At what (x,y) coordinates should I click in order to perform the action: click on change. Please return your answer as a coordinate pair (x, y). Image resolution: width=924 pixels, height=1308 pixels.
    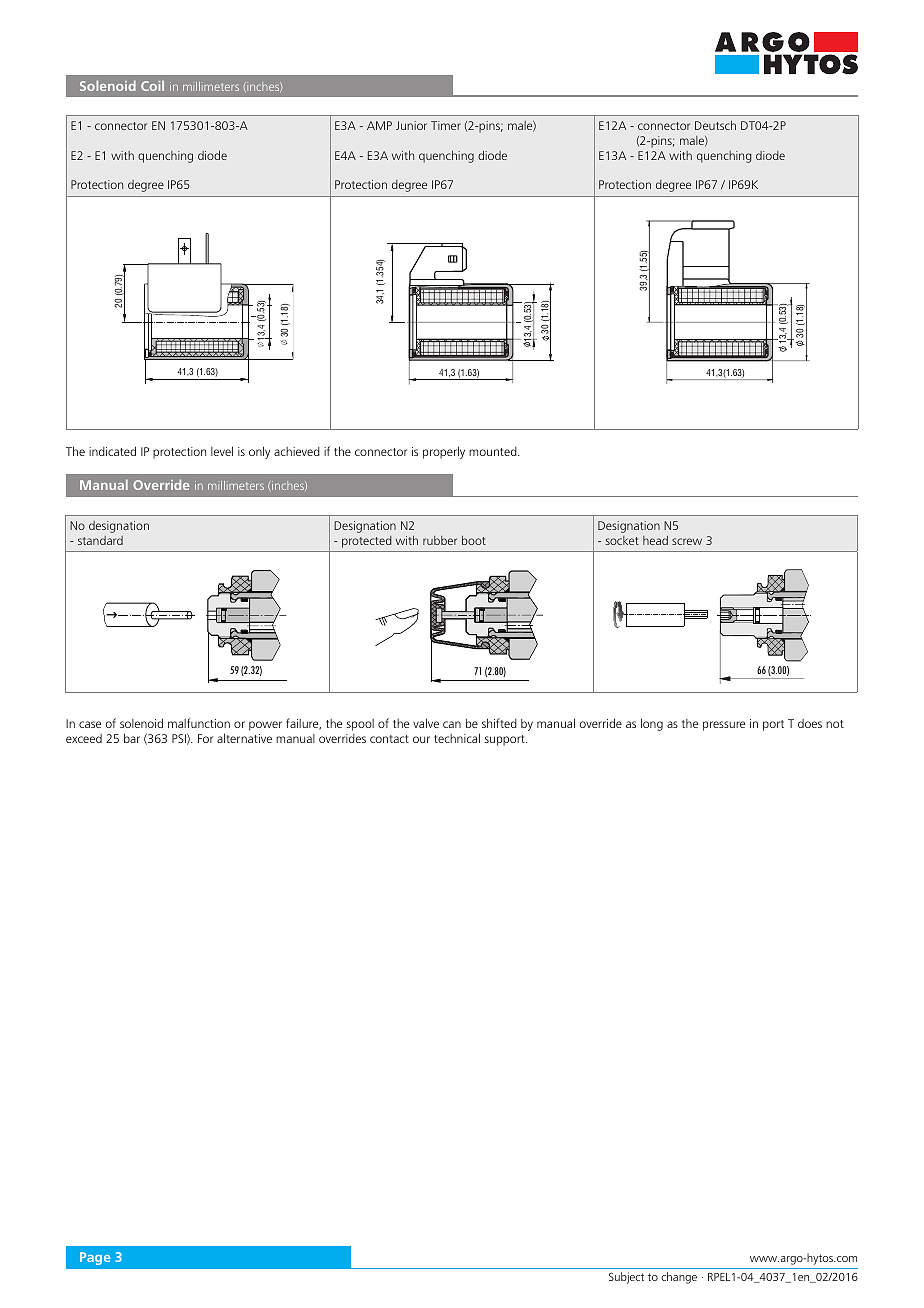
    Looking at the image, I should click on (679, 1278).
